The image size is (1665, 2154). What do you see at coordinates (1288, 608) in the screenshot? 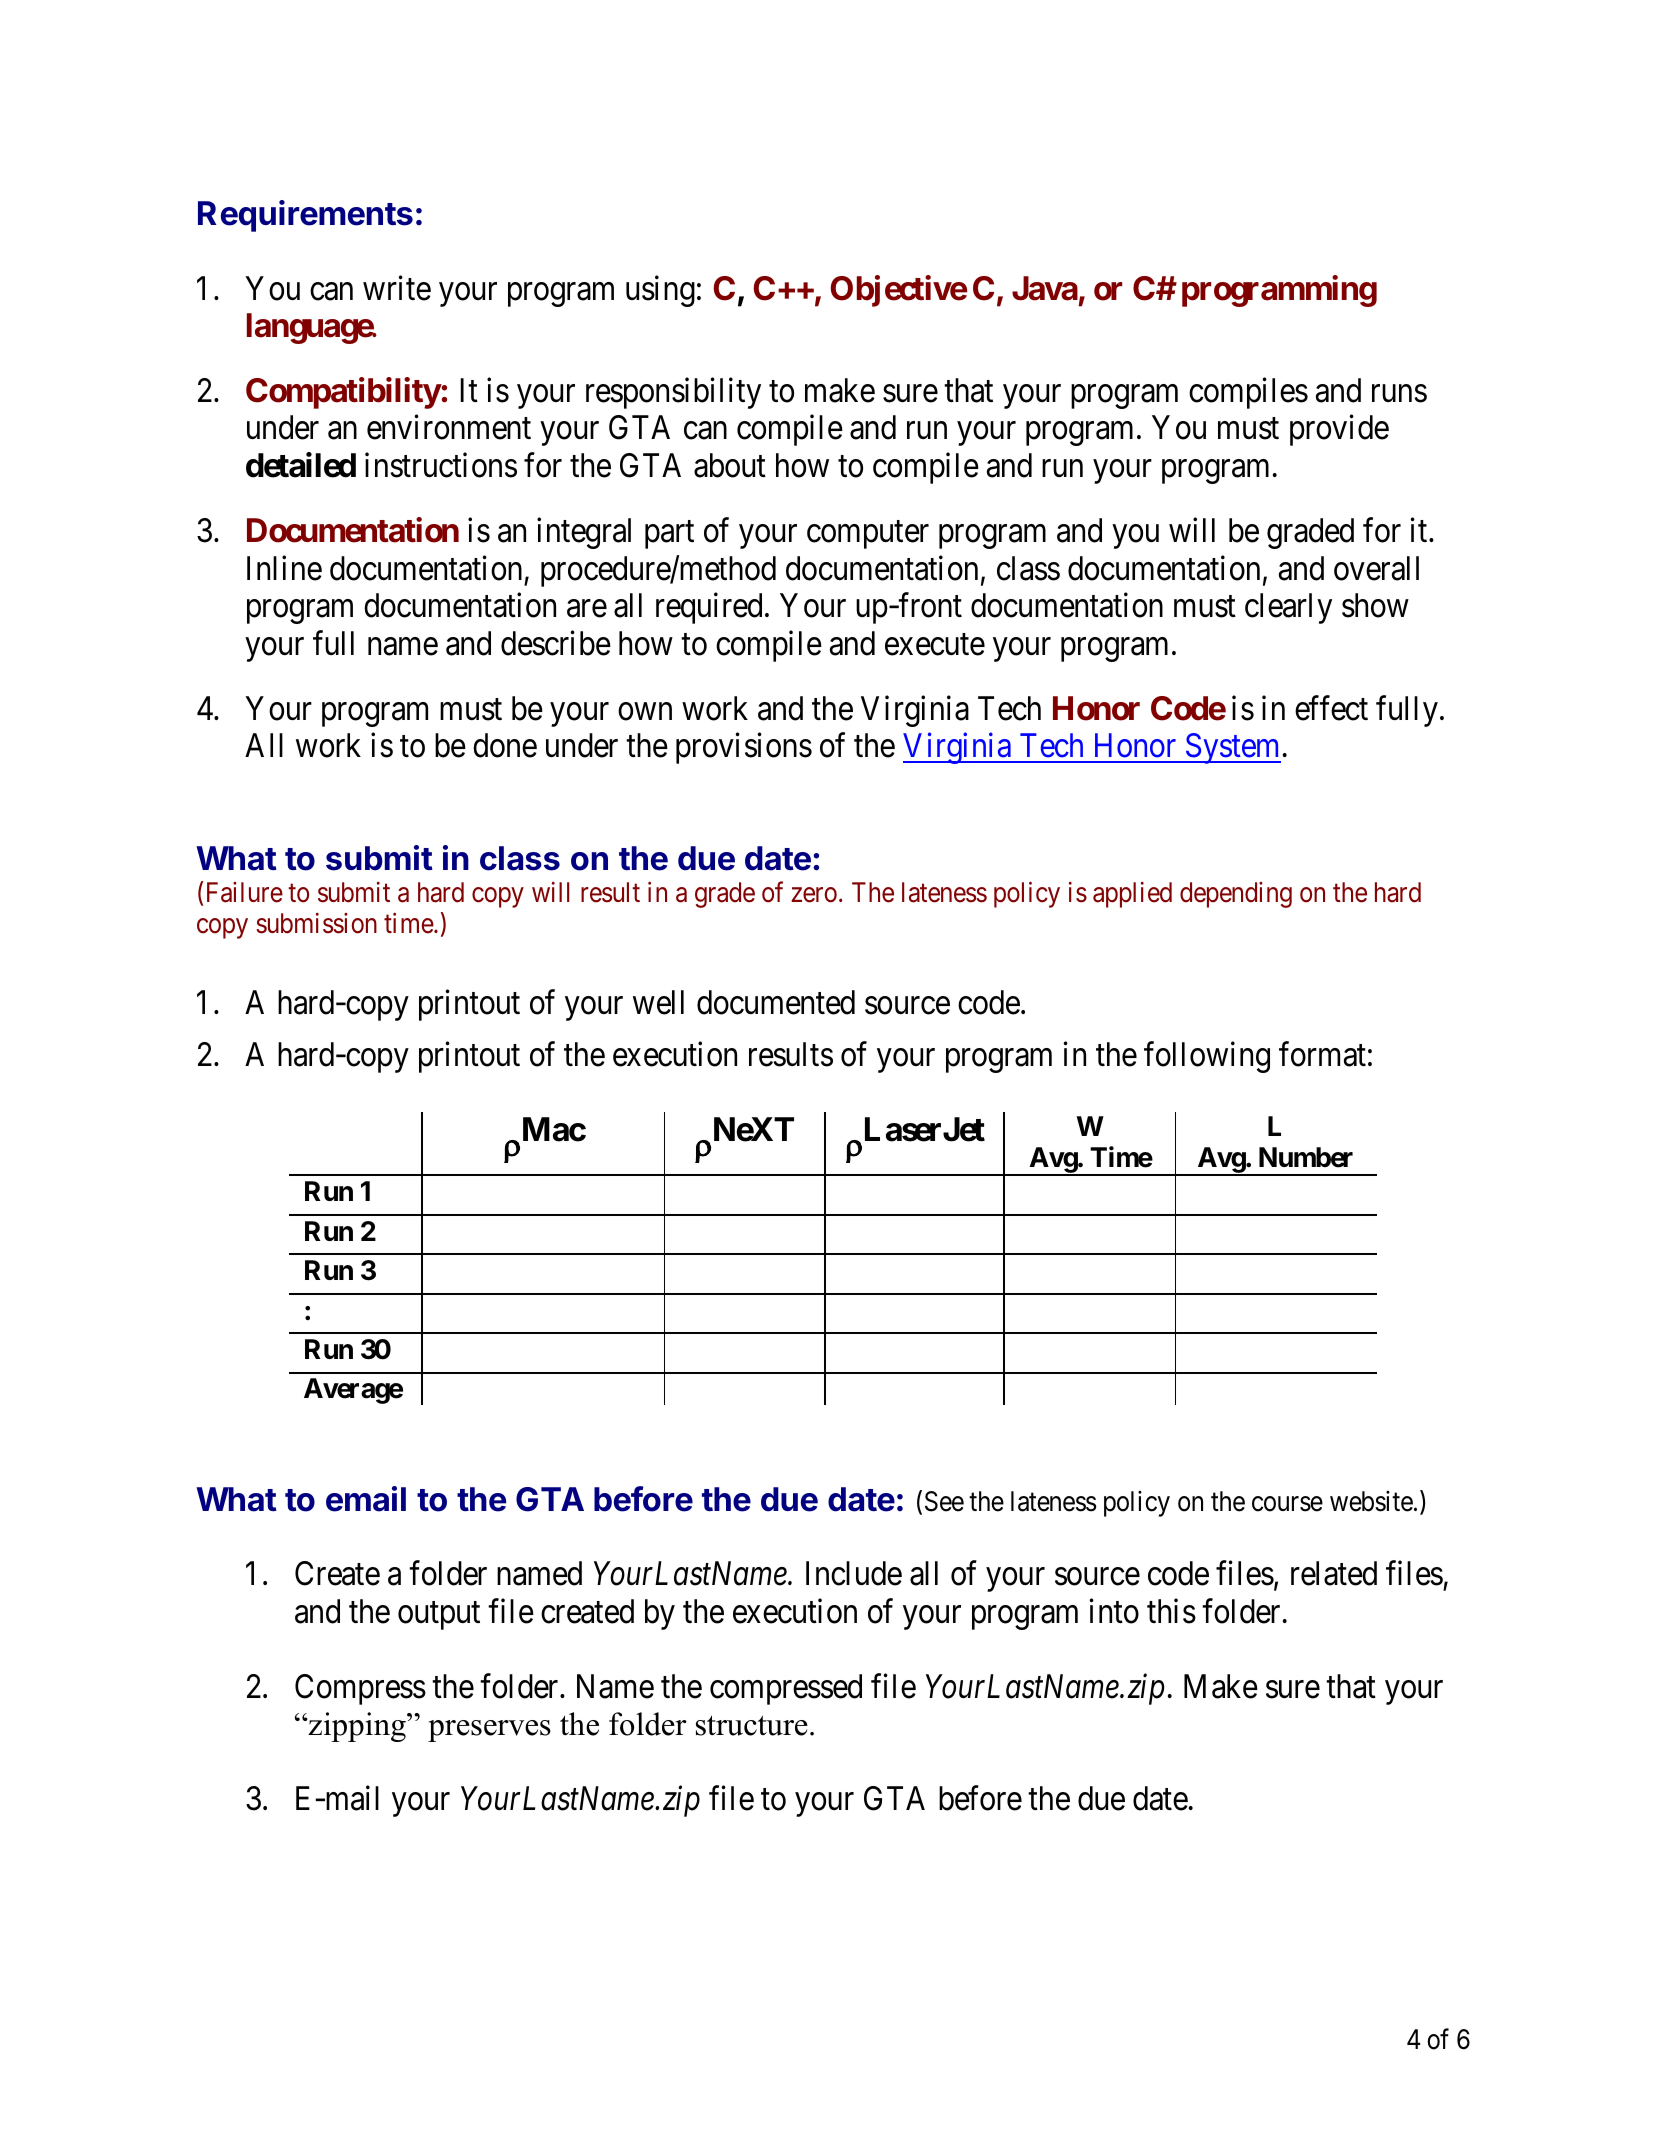
I see `clearly` at bounding box center [1288, 608].
